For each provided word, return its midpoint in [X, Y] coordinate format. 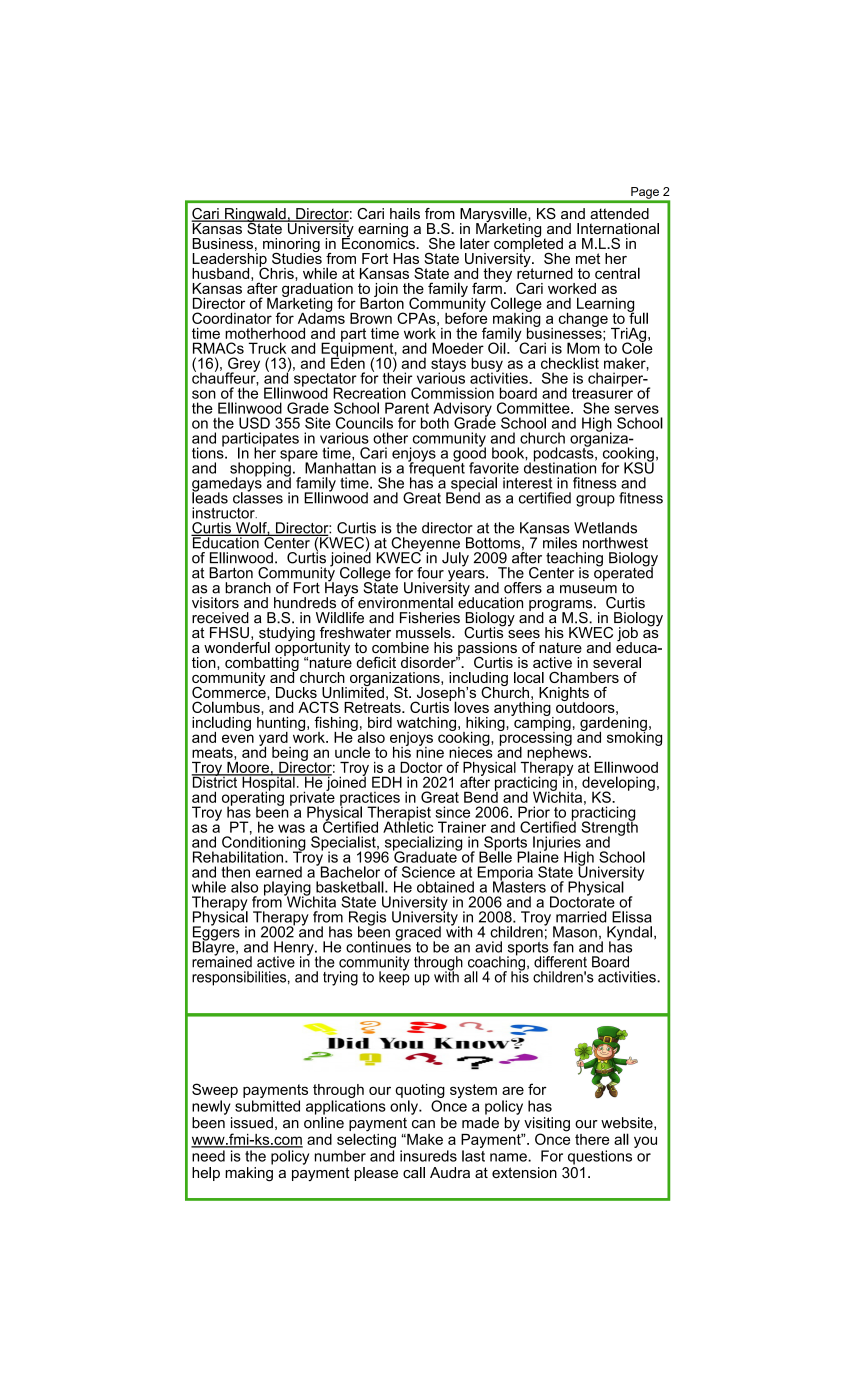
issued [252, 1123]
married [581, 917]
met [588, 258]
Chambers [584, 677]
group [595, 501]
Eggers [216, 933]
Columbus [227, 707]
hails [405, 213]
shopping [260, 469]
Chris [277, 272]
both [435, 423]
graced [418, 934]
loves [471, 707]
